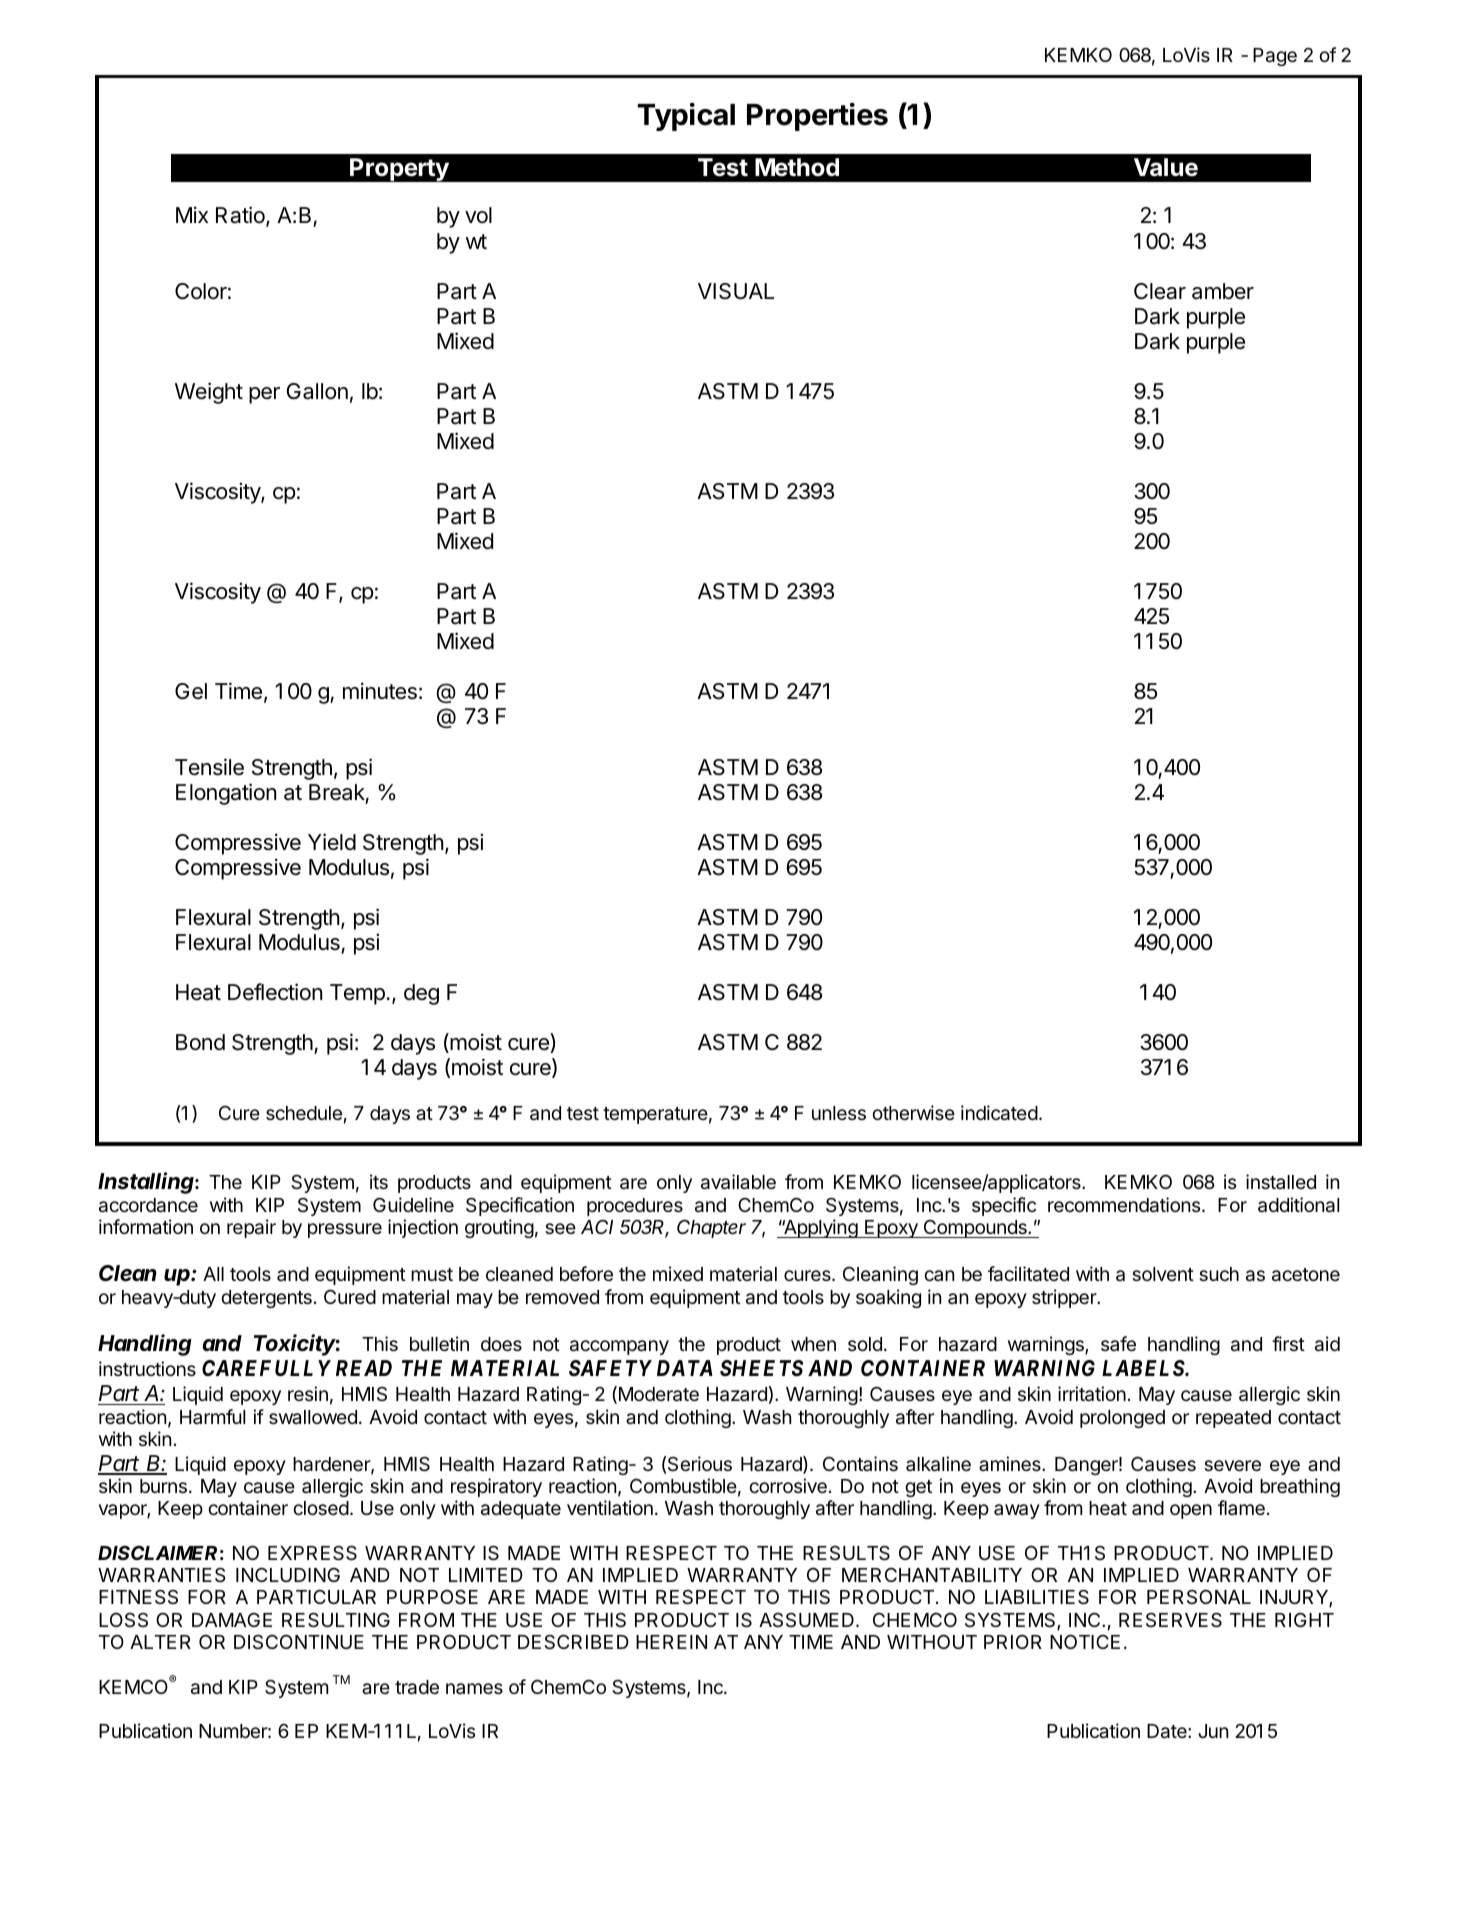  What do you see at coordinates (671, 1642) in the screenshot?
I see `HEREIN` at bounding box center [671, 1642].
